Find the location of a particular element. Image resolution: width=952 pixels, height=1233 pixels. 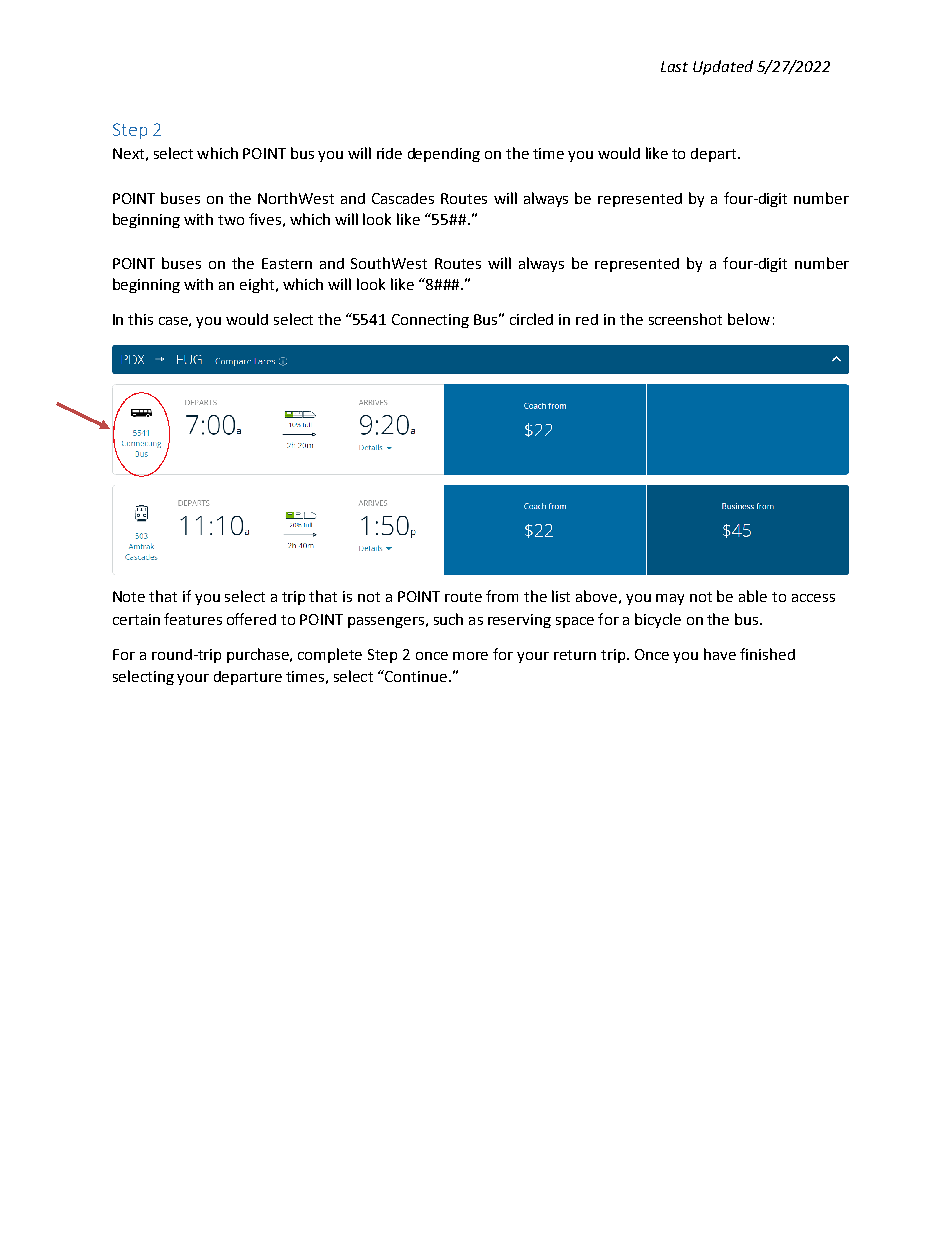

Cascades is located at coordinates (403, 198).
